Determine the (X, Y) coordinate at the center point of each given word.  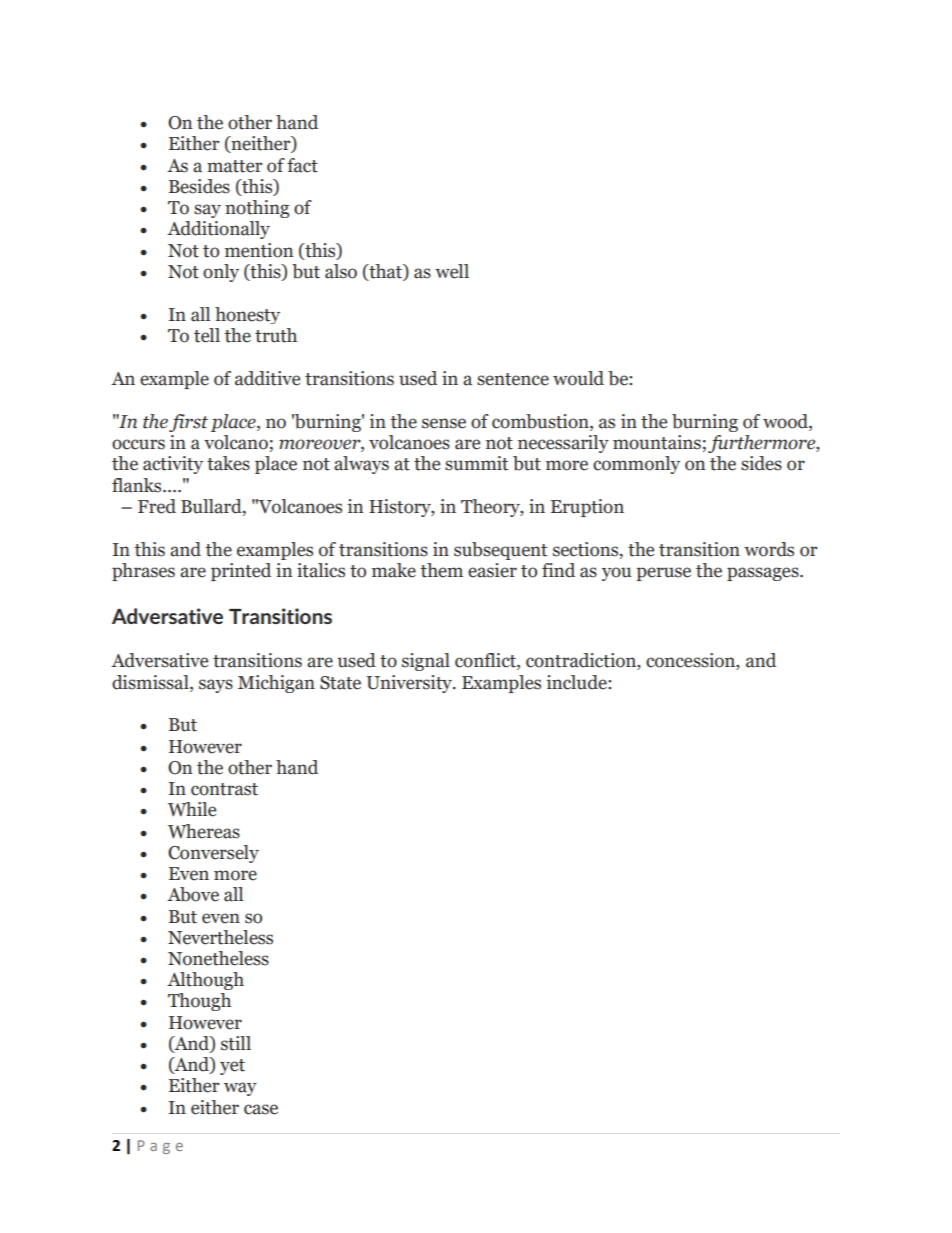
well (452, 271)
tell (207, 335)
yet (232, 1067)
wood (786, 422)
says (216, 686)
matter (234, 166)
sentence (513, 379)
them (441, 570)
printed (241, 572)
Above (193, 894)
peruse (663, 574)
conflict (486, 661)
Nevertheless (220, 937)
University (410, 684)
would (578, 378)
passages (764, 574)
